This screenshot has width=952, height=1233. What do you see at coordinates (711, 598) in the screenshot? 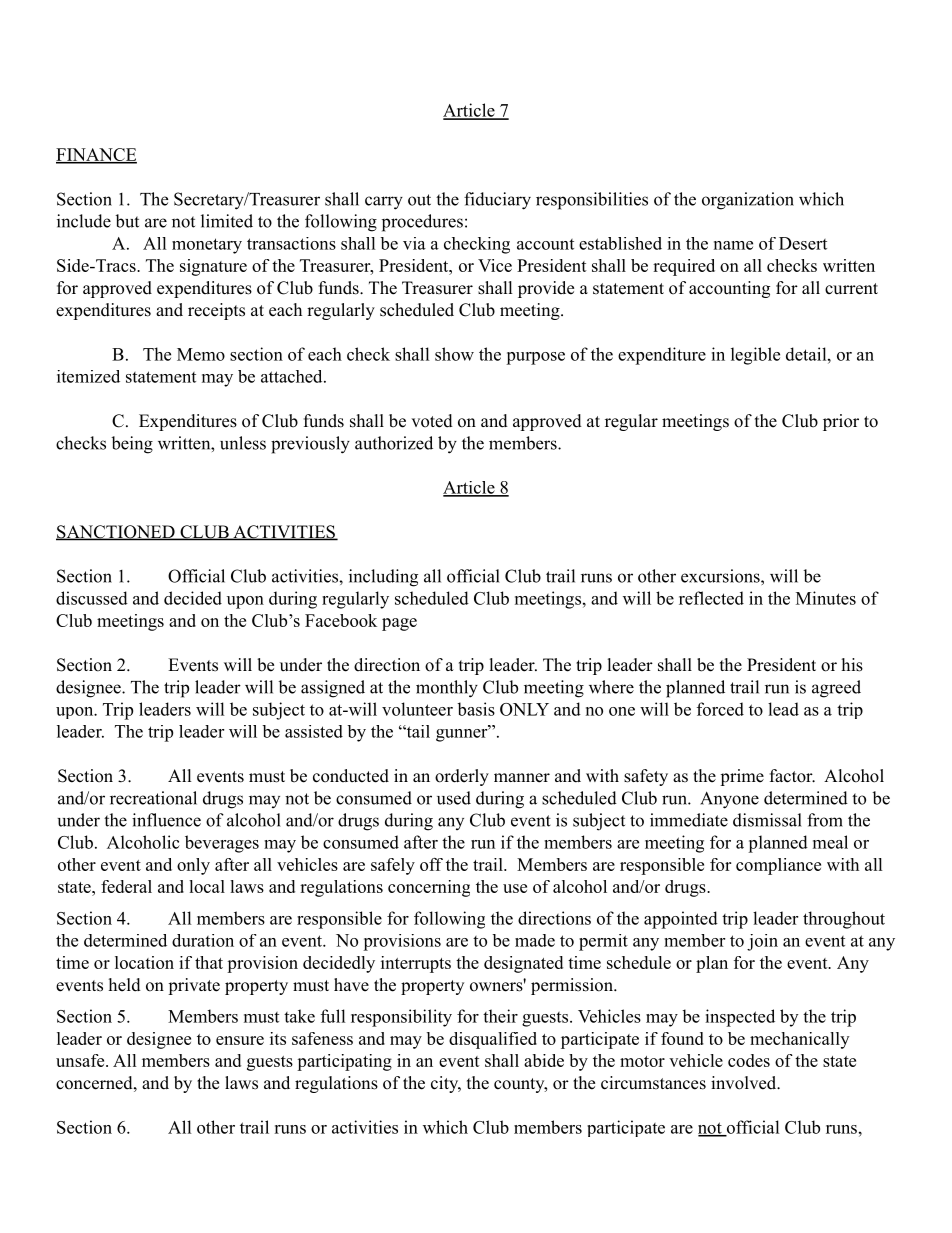
I see `reflected` at bounding box center [711, 598].
